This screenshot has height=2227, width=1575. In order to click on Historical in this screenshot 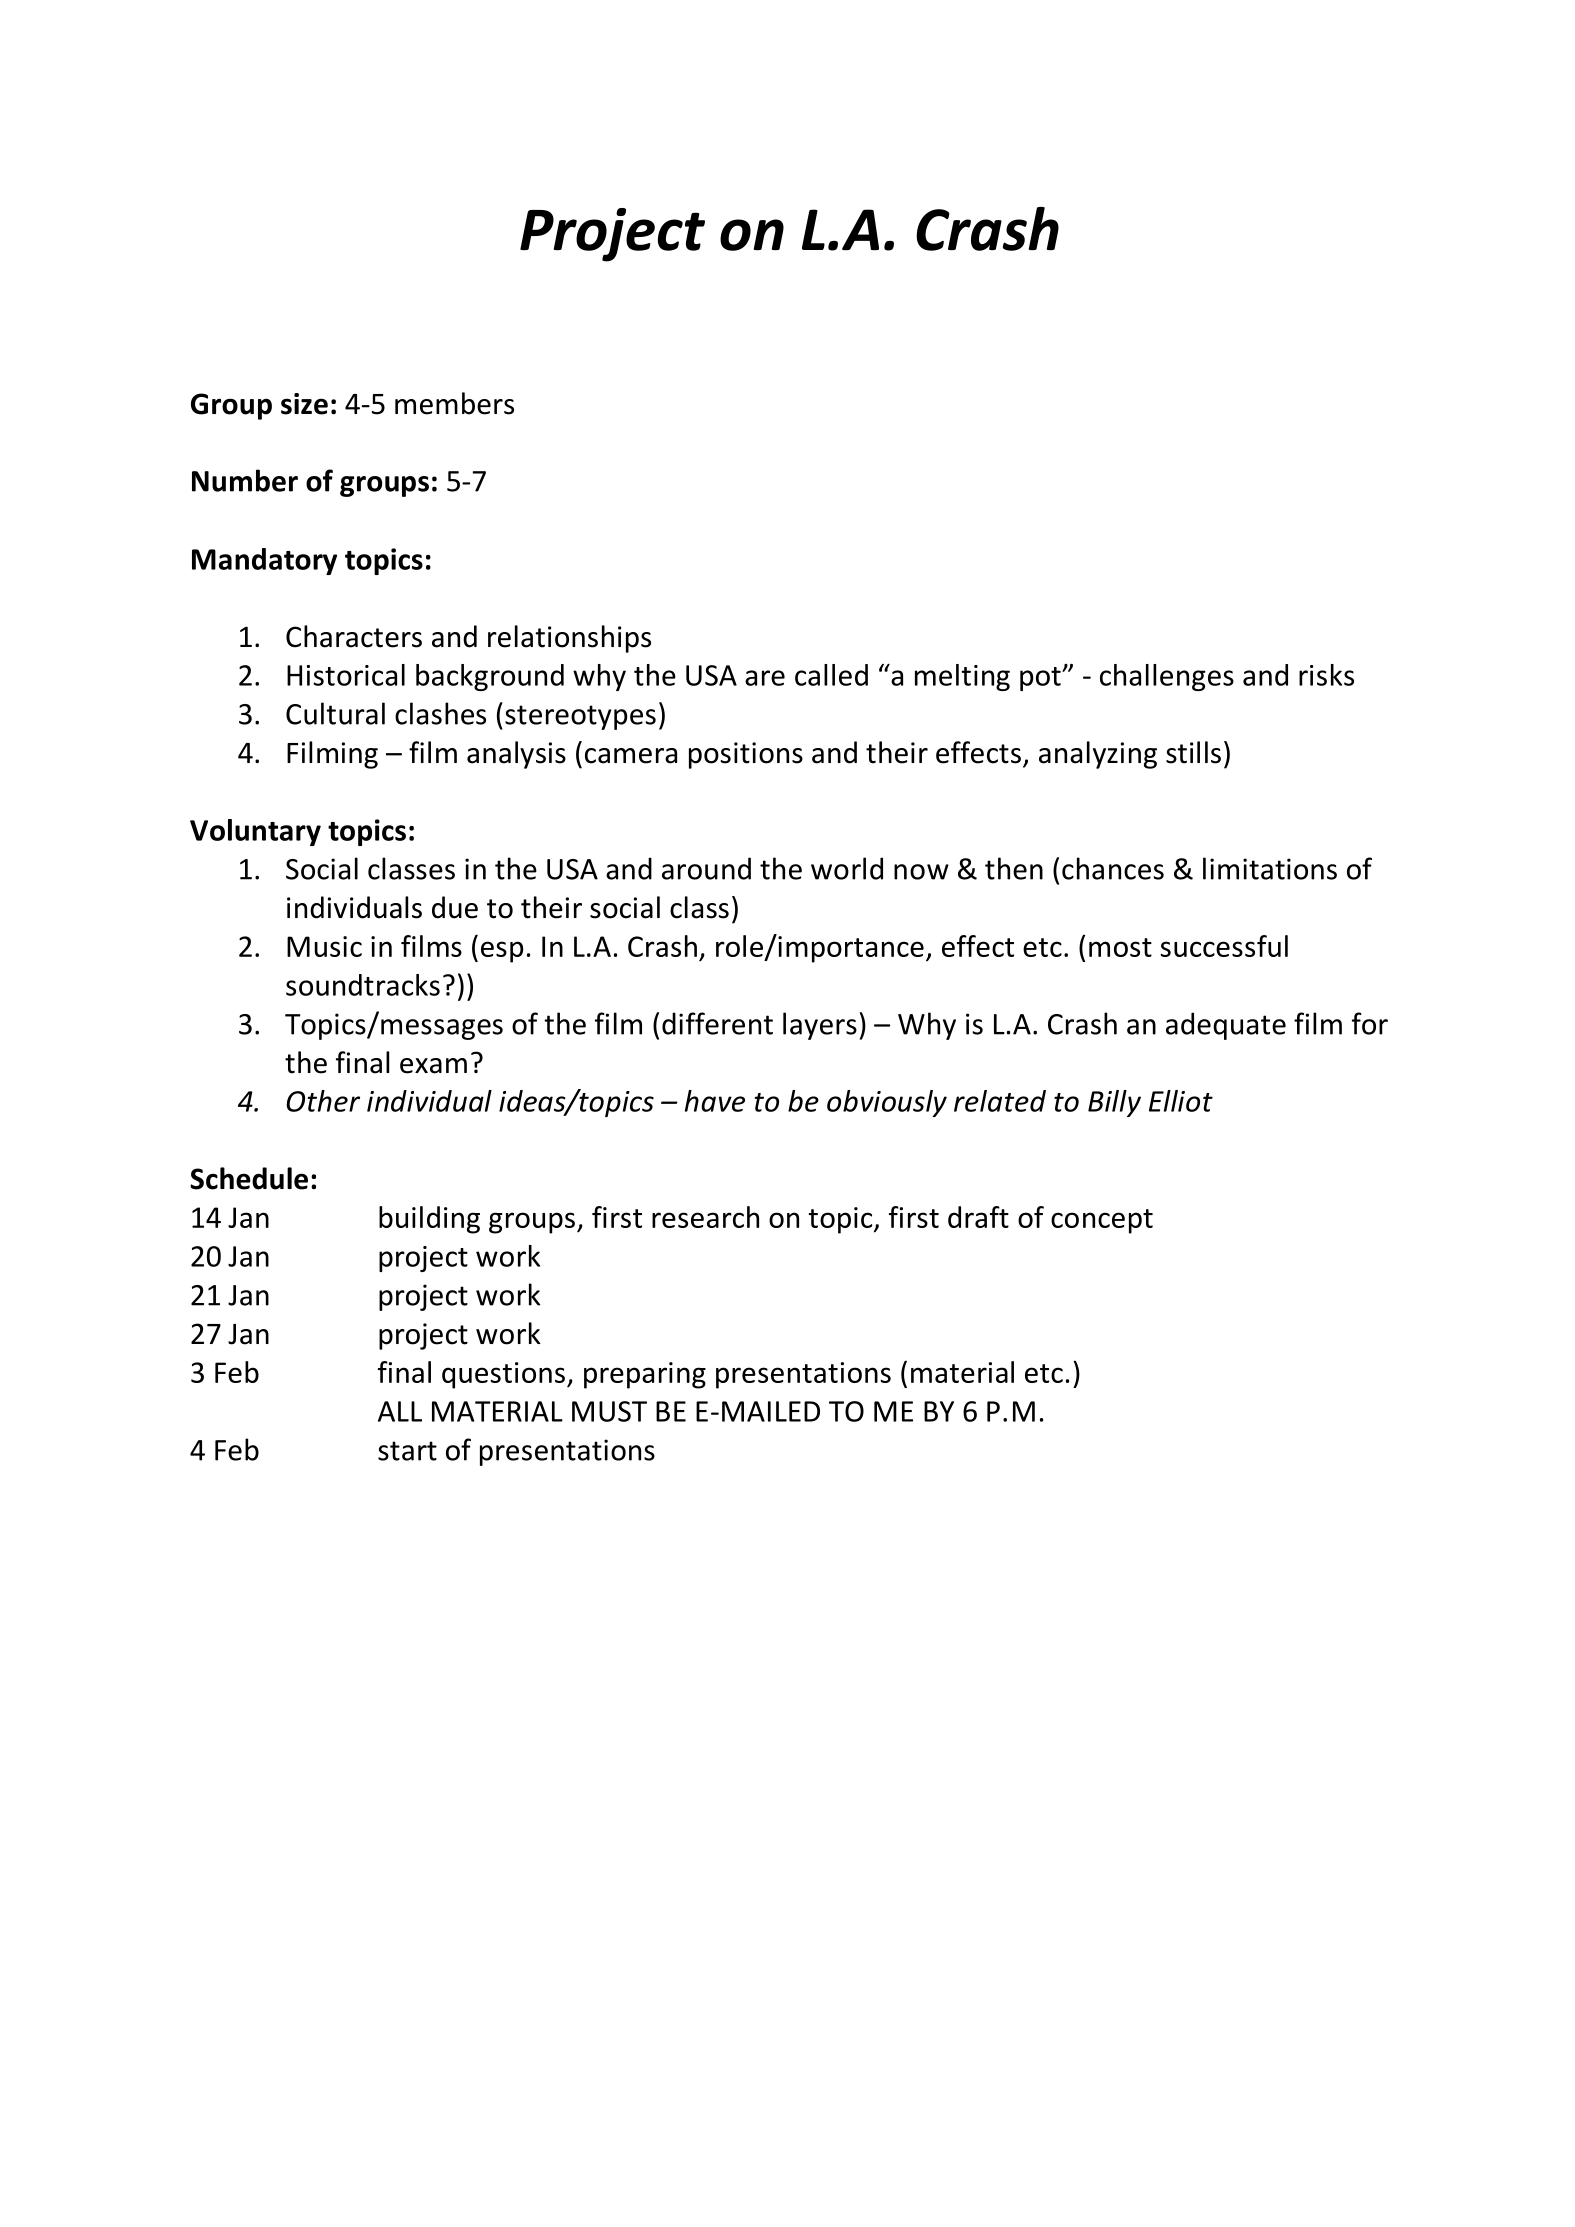, I will do `click(346, 675)`.
